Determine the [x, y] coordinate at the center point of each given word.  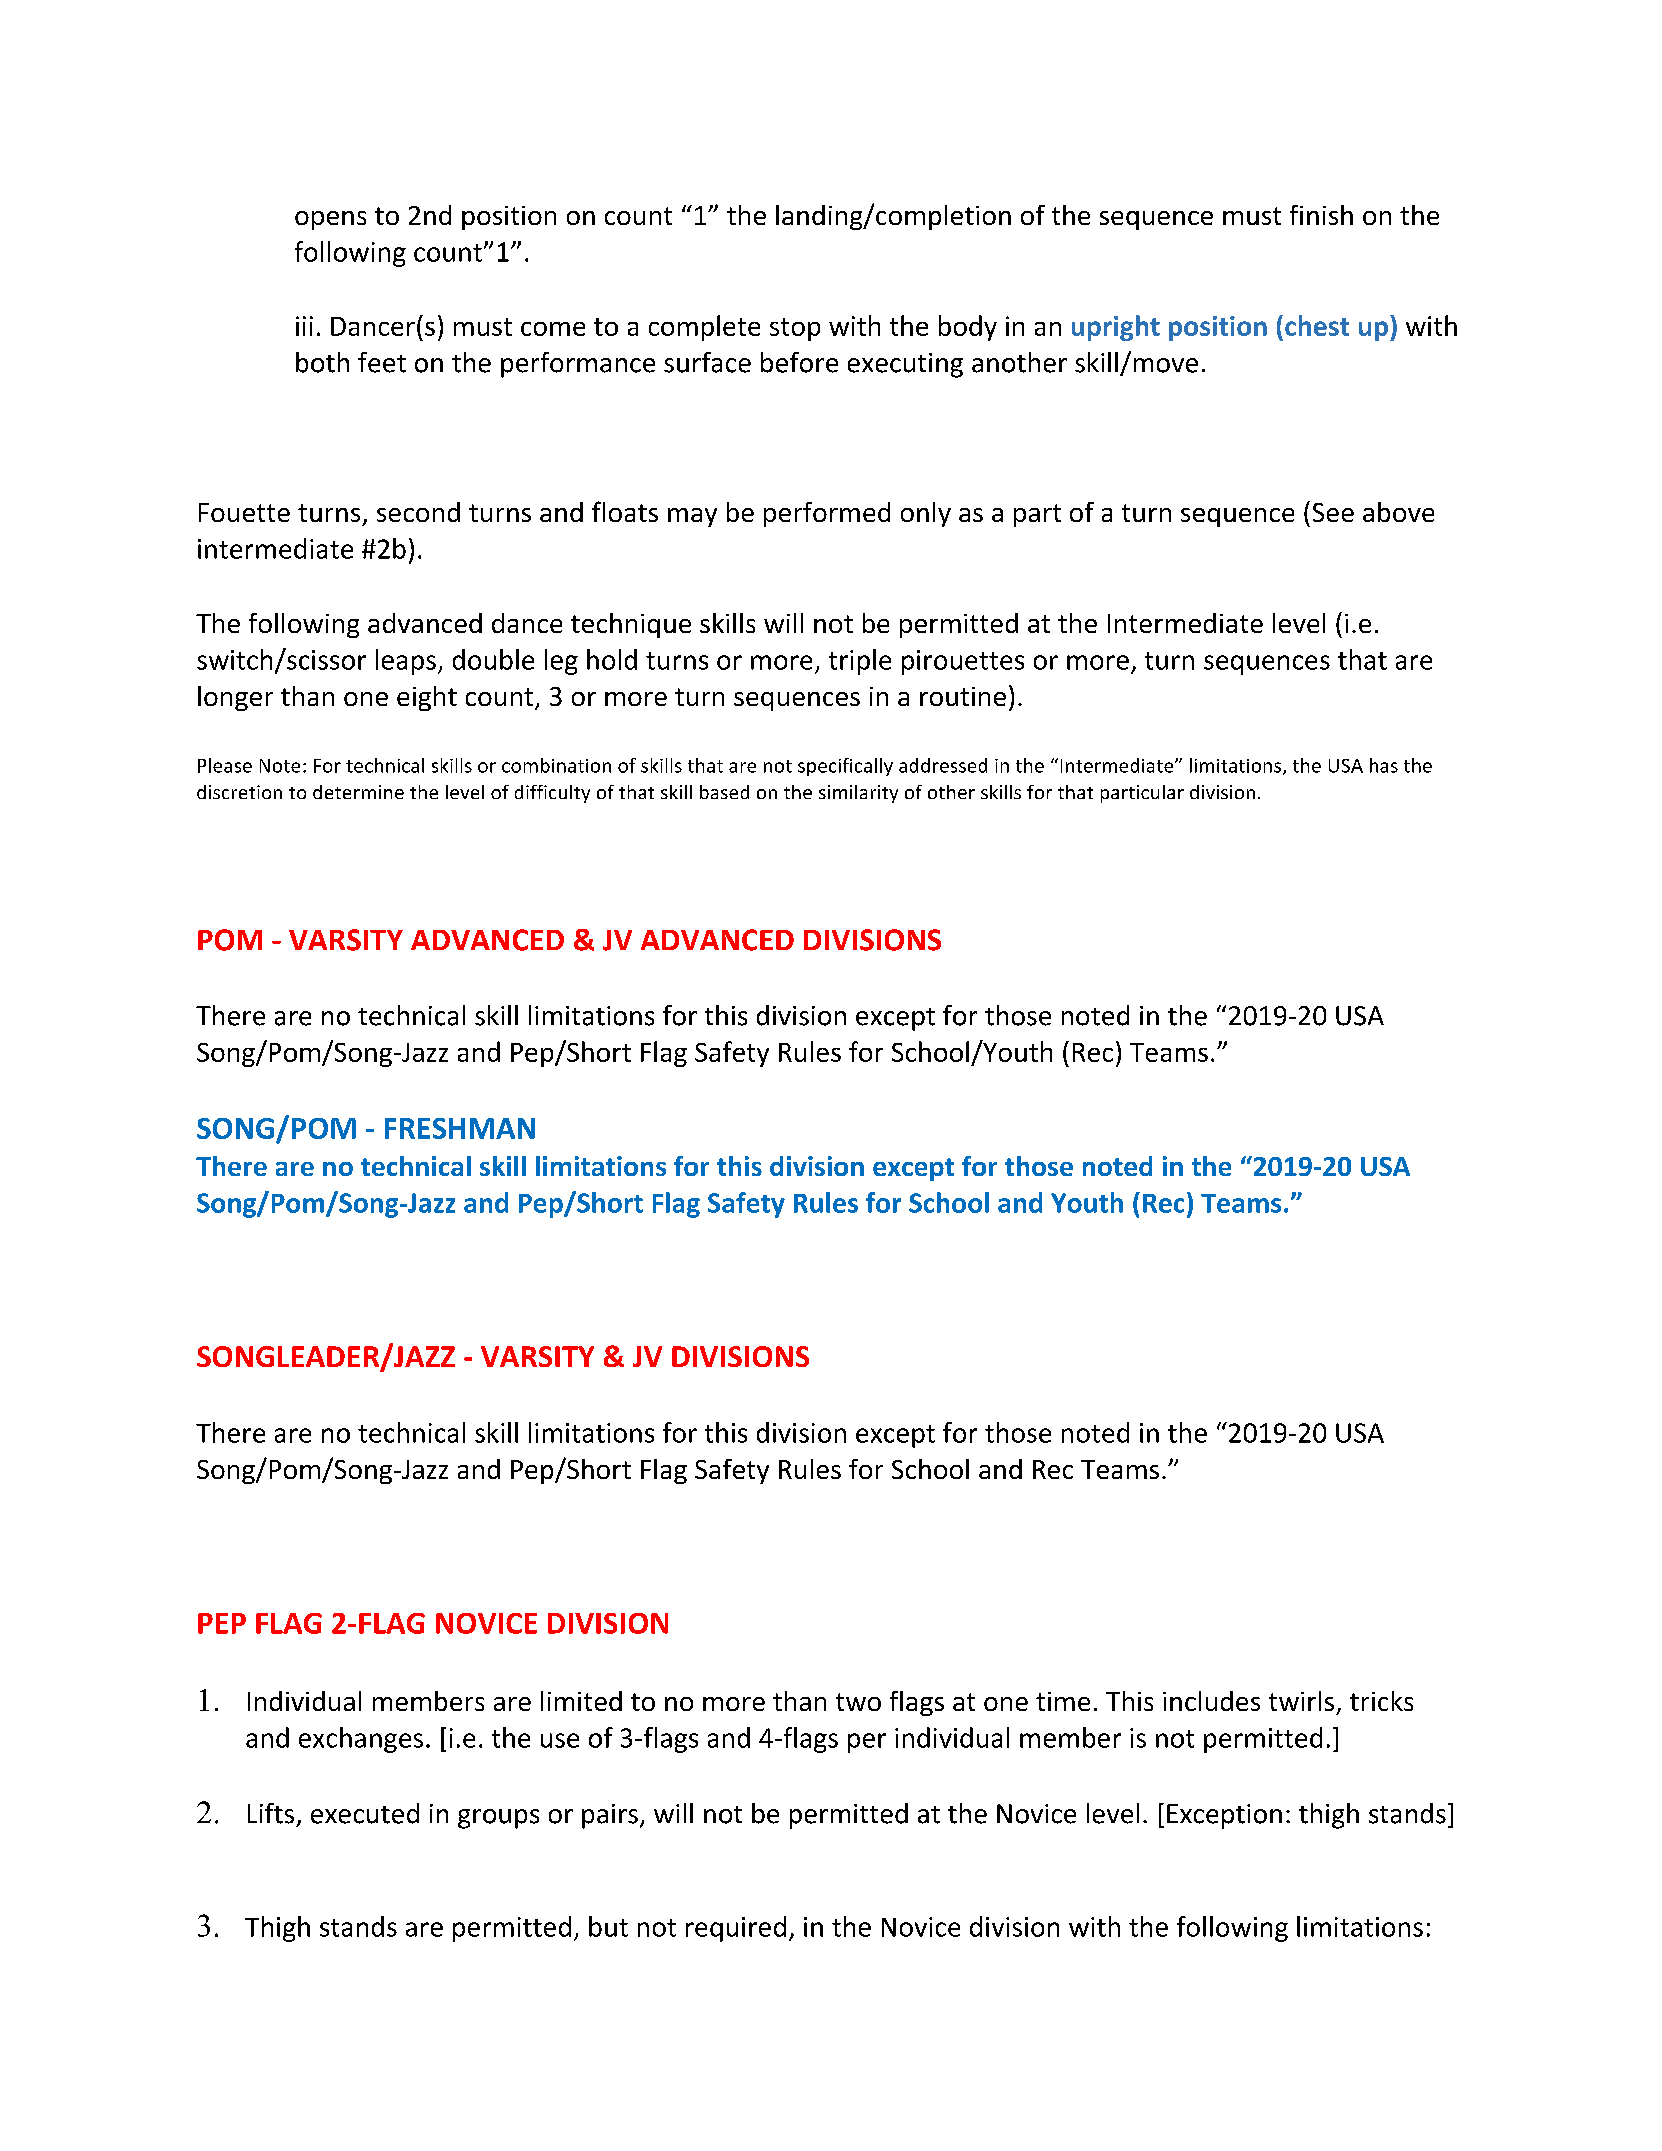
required [736, 1929]
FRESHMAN [460, 1128]
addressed [943, 765]
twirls [1301, 1701]
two [858, 1702]
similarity [858, 794]
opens [330, 220]
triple [860, 662]
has [1384, 765]
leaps [406, 662]
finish [1321, 215]
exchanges [361, 1740]
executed [365, 1813]
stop [795, 329]
